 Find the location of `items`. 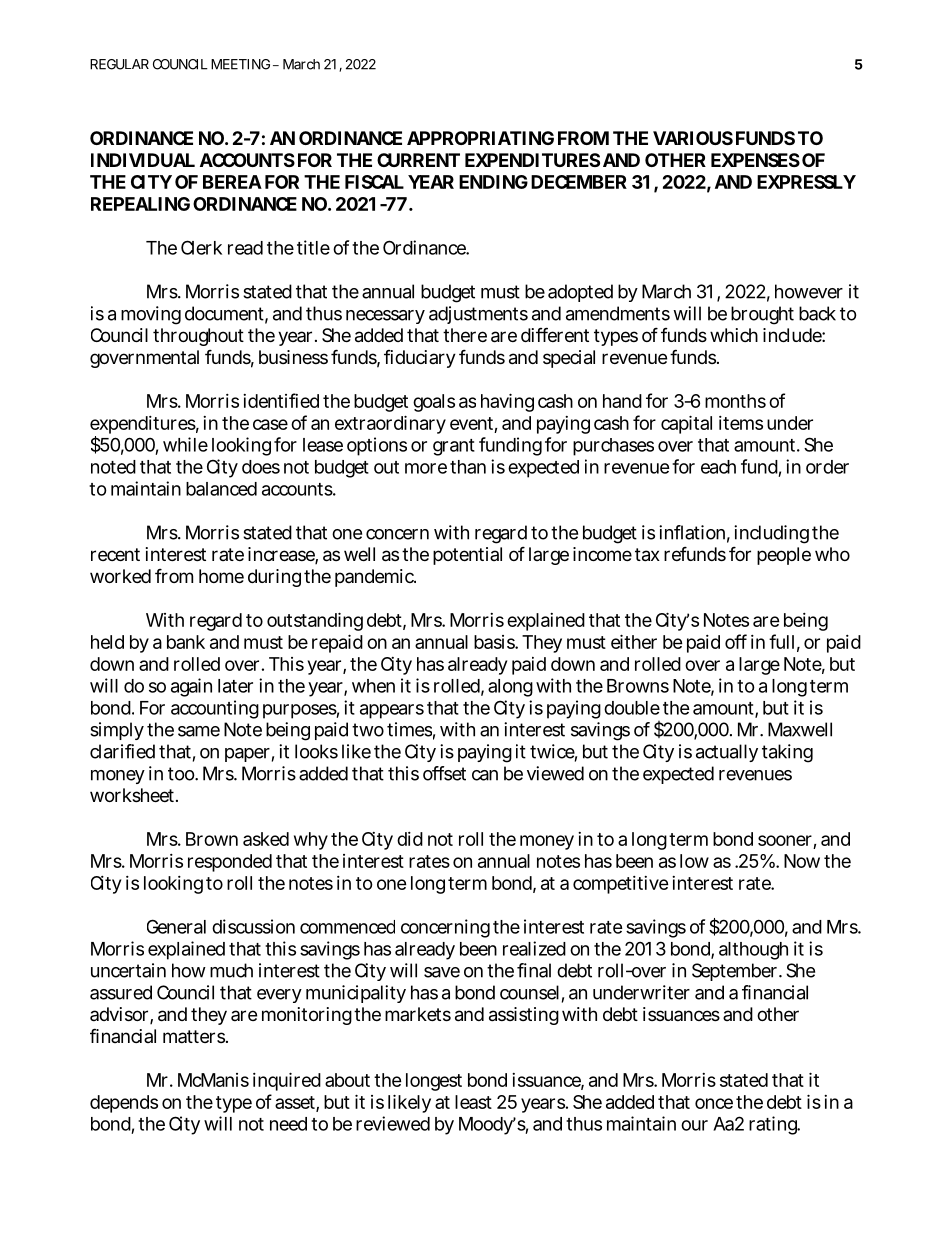

items is located at coordinates (741, 423).
